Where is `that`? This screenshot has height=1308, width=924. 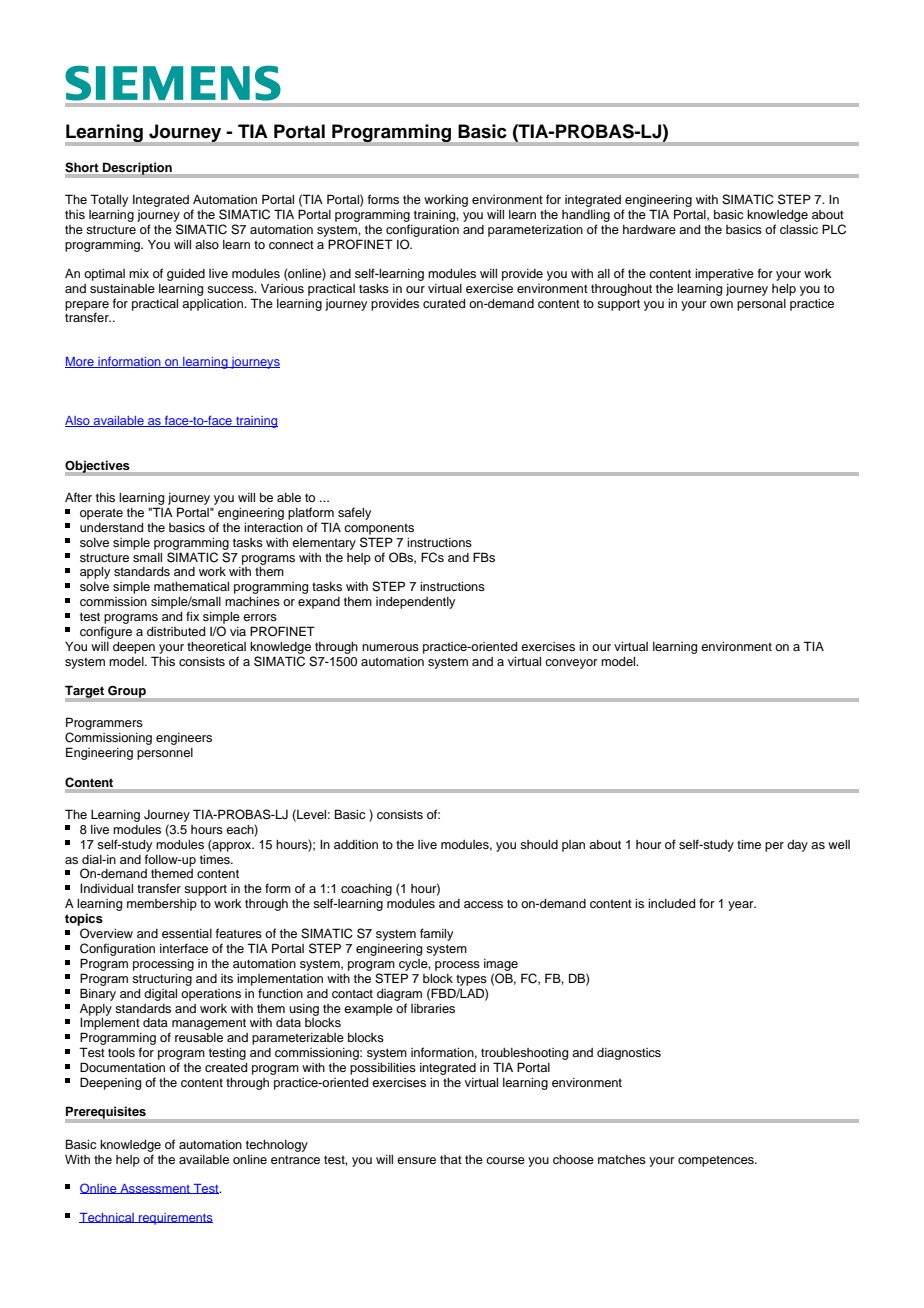
that is located at coordinates (451, 1159).
